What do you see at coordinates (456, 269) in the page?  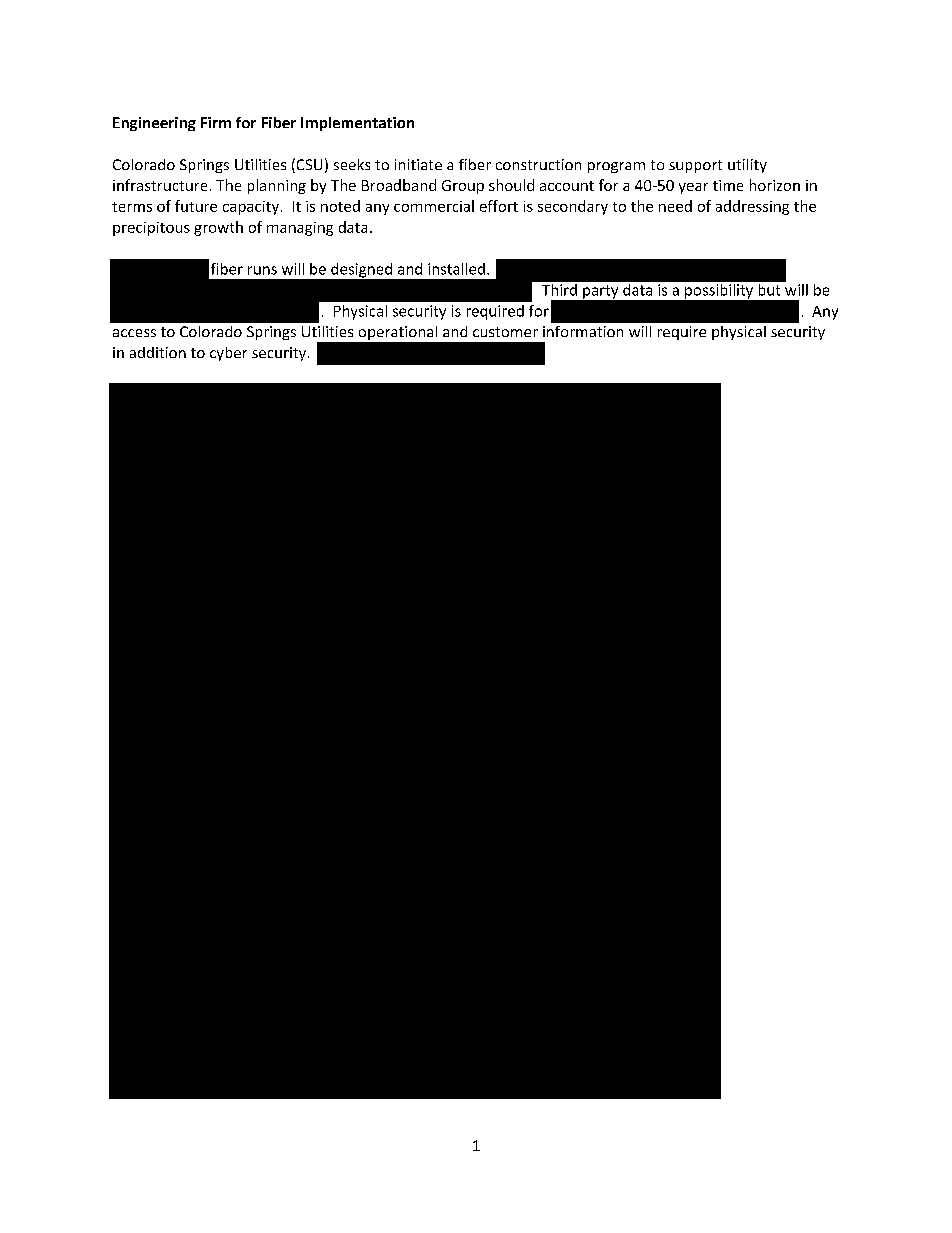 I see `installed` at bounding box center [456, 269].
